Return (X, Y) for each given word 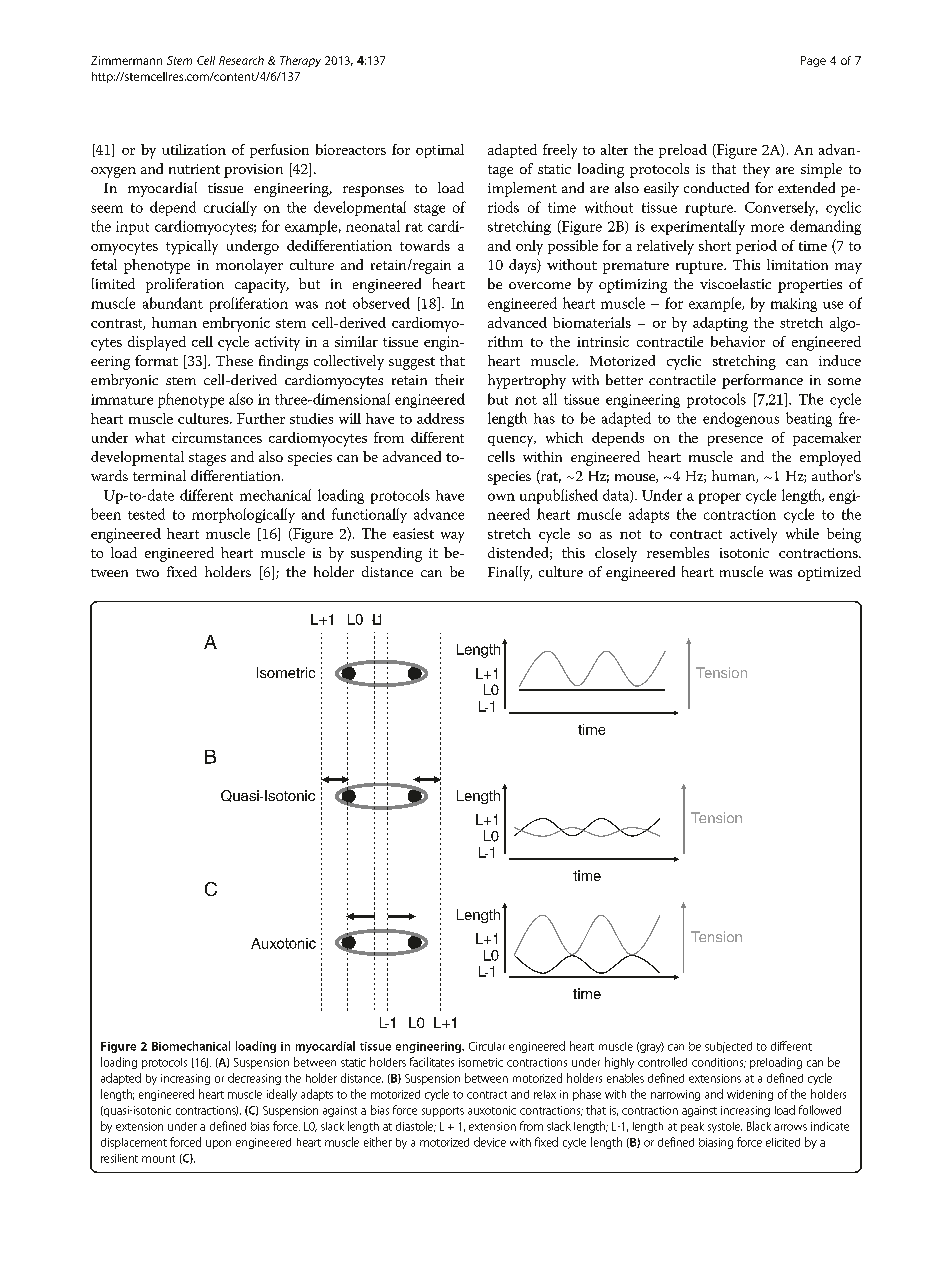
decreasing (254, 1079)
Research (241, 60)
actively (753, 535)
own (501, 497)
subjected (728, 1047)
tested (146, 514)
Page (813, 61)
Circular (487, 1046)
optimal (440, 151)
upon (218, 1144)
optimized (829, 573)
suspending (386, 554)
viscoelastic (735, 283)
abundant (173, 303)
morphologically (243, 515)
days (524, 266)
